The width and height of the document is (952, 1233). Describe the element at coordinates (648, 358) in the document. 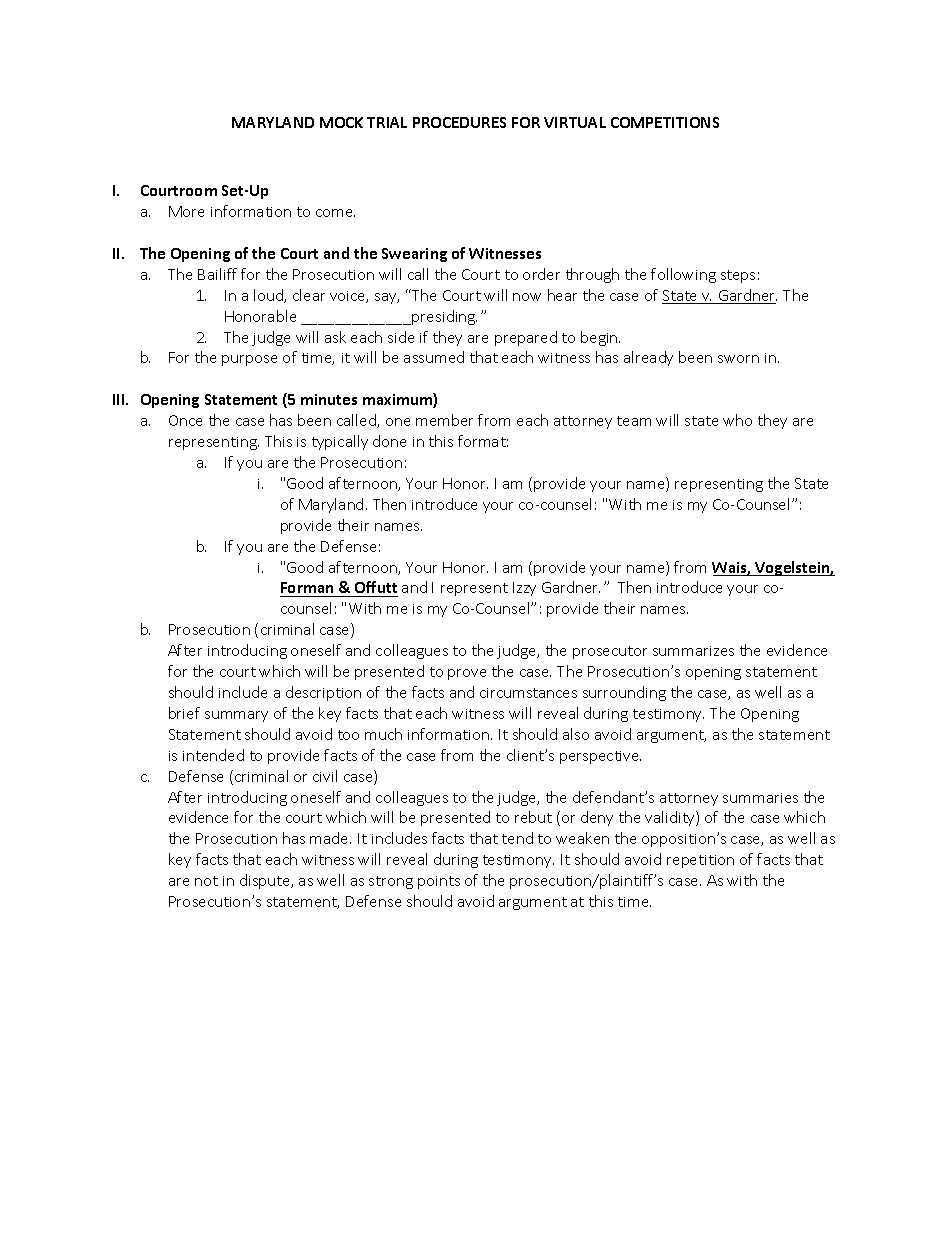

I see `already` at that location.
